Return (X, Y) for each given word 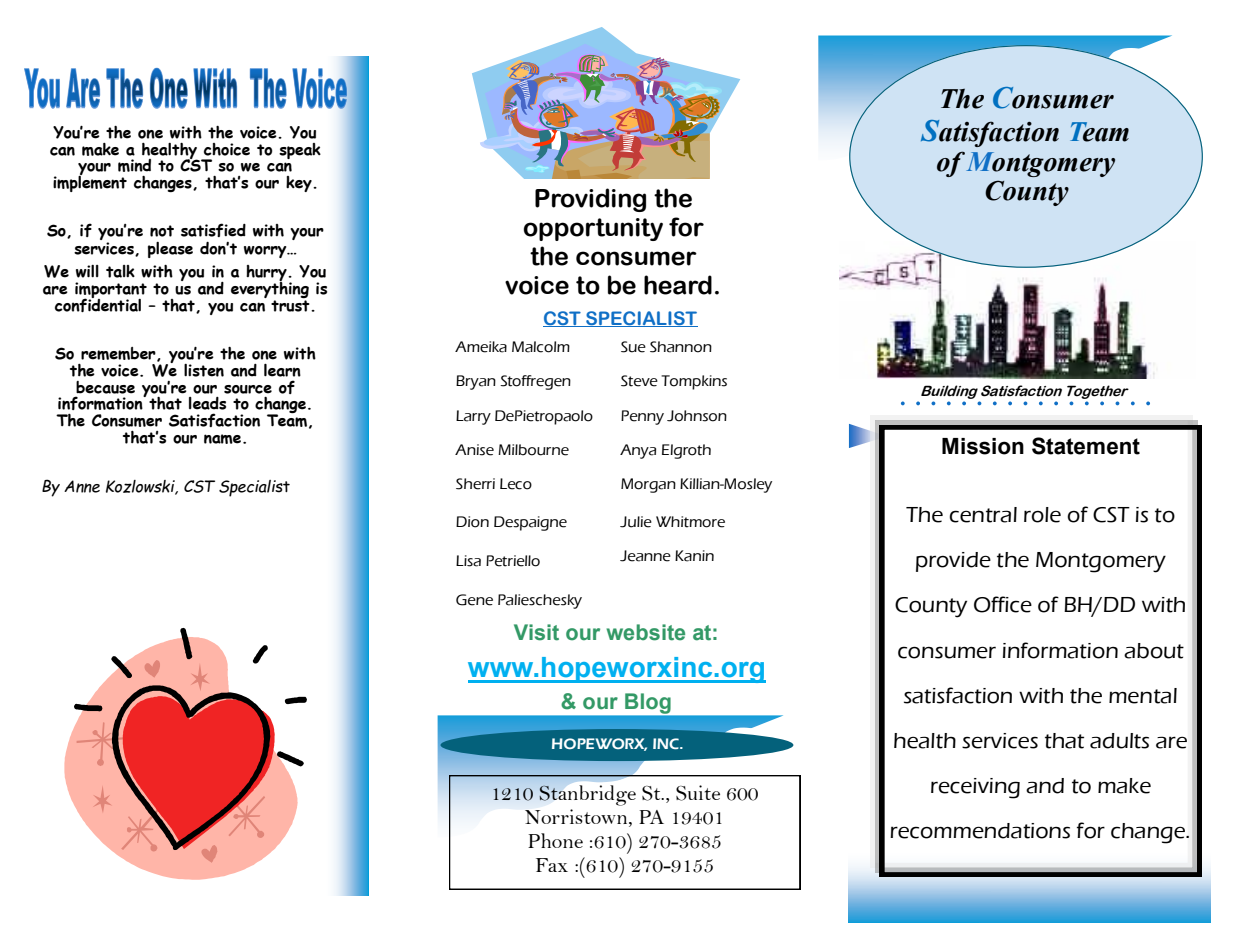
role (1042, 515)
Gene (474, 600)
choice (227, 149)
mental (1143, 696)
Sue (633, 347)
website (645, 632)
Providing (590, 200)
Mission (983, 446)
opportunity (593, 229)
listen (204, 370)
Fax (552, 865)
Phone (555, 840)
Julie (636, 522)
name (222, 439)
